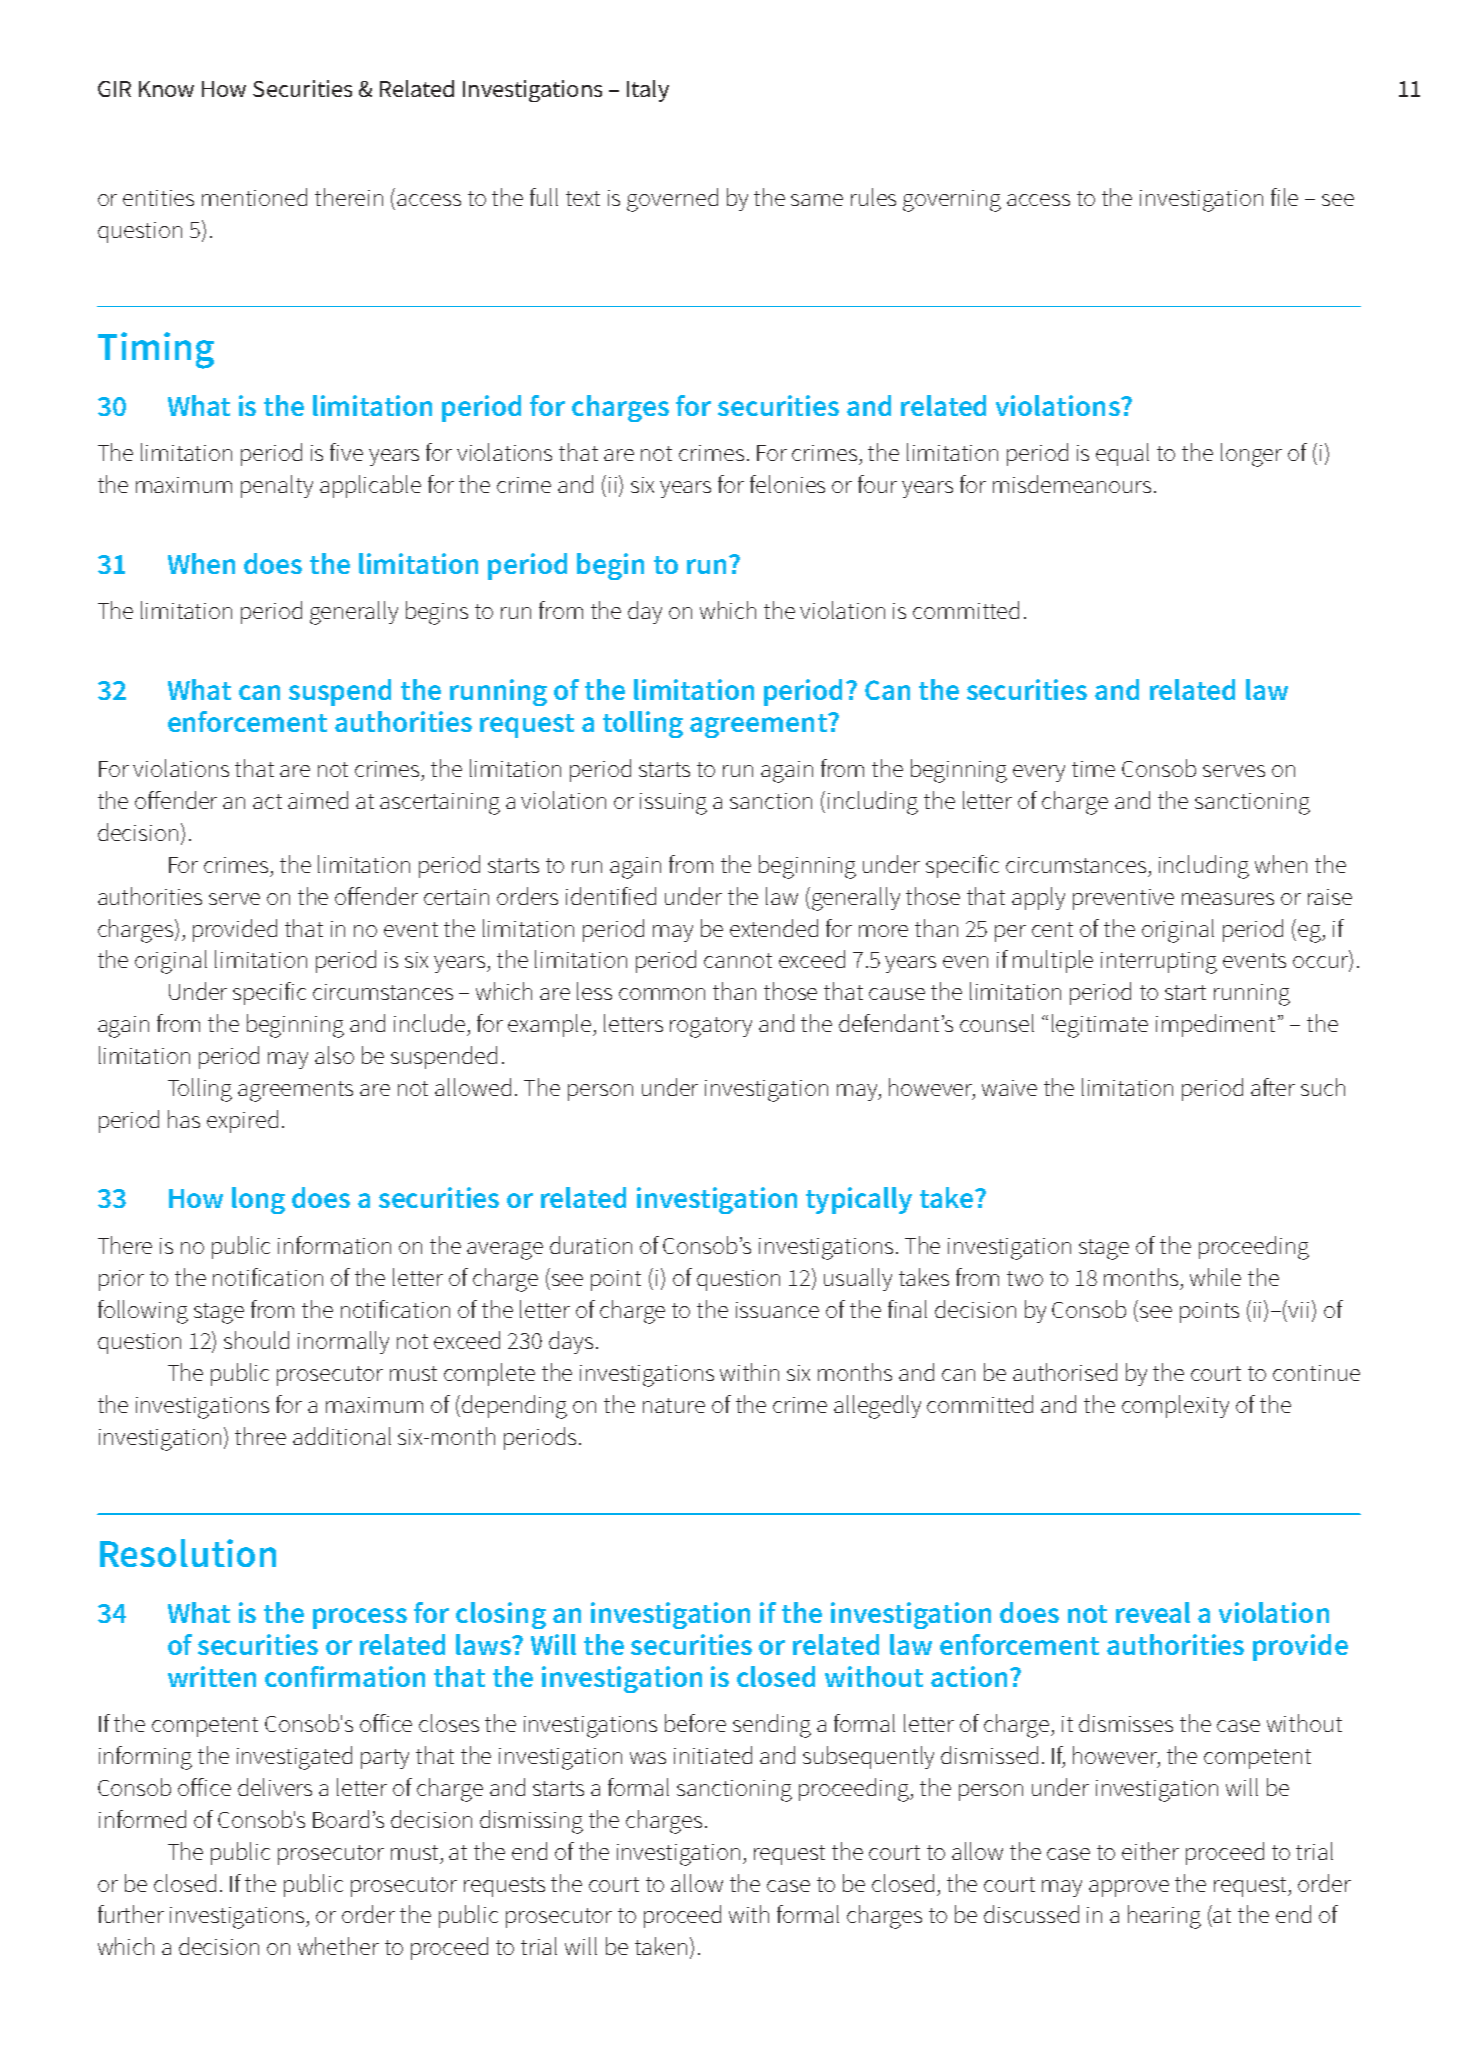 This document has height=2062, width=1458. I want to click on should, so click(256, 1340).
